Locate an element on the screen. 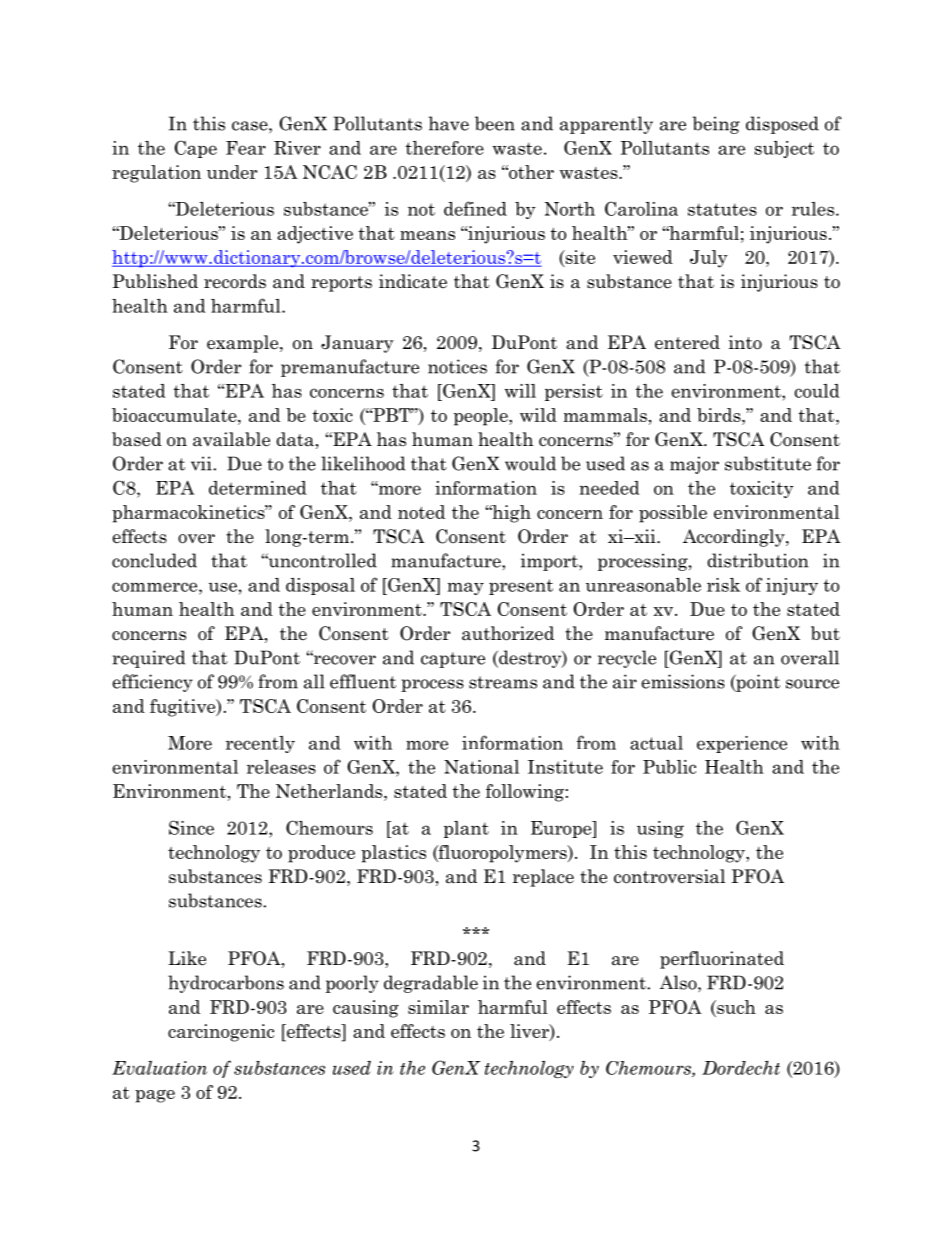 This screenshot has height=1233, width=952. authorized is located at coordinates (508, 633).
